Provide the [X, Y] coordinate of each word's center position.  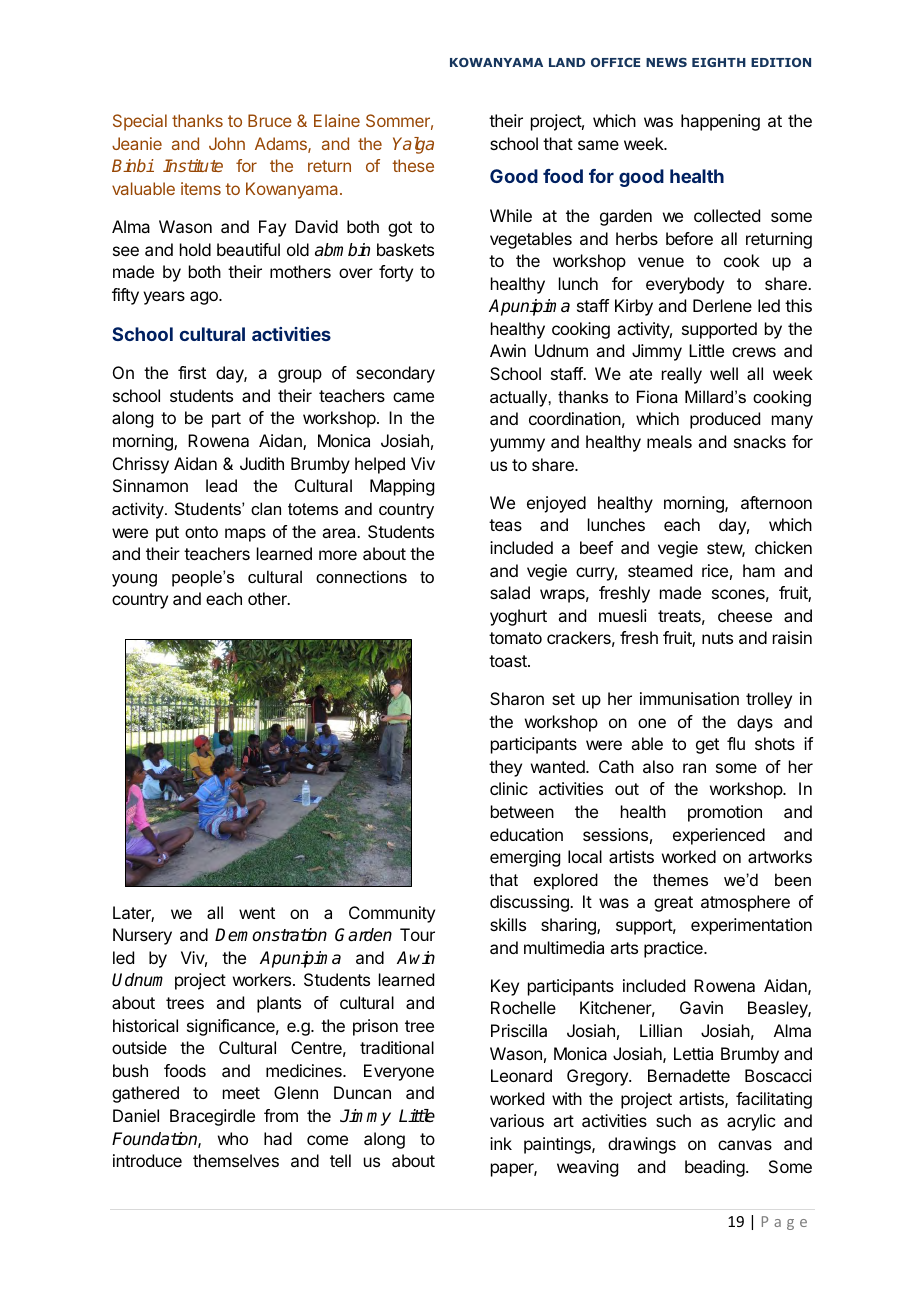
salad [510, 592]
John [227, 143]
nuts [717, 638]
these [413, 165]
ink [501, 1143]
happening [720, 122]
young [134, 580]
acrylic [751, 1122]
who [233, 1138]
